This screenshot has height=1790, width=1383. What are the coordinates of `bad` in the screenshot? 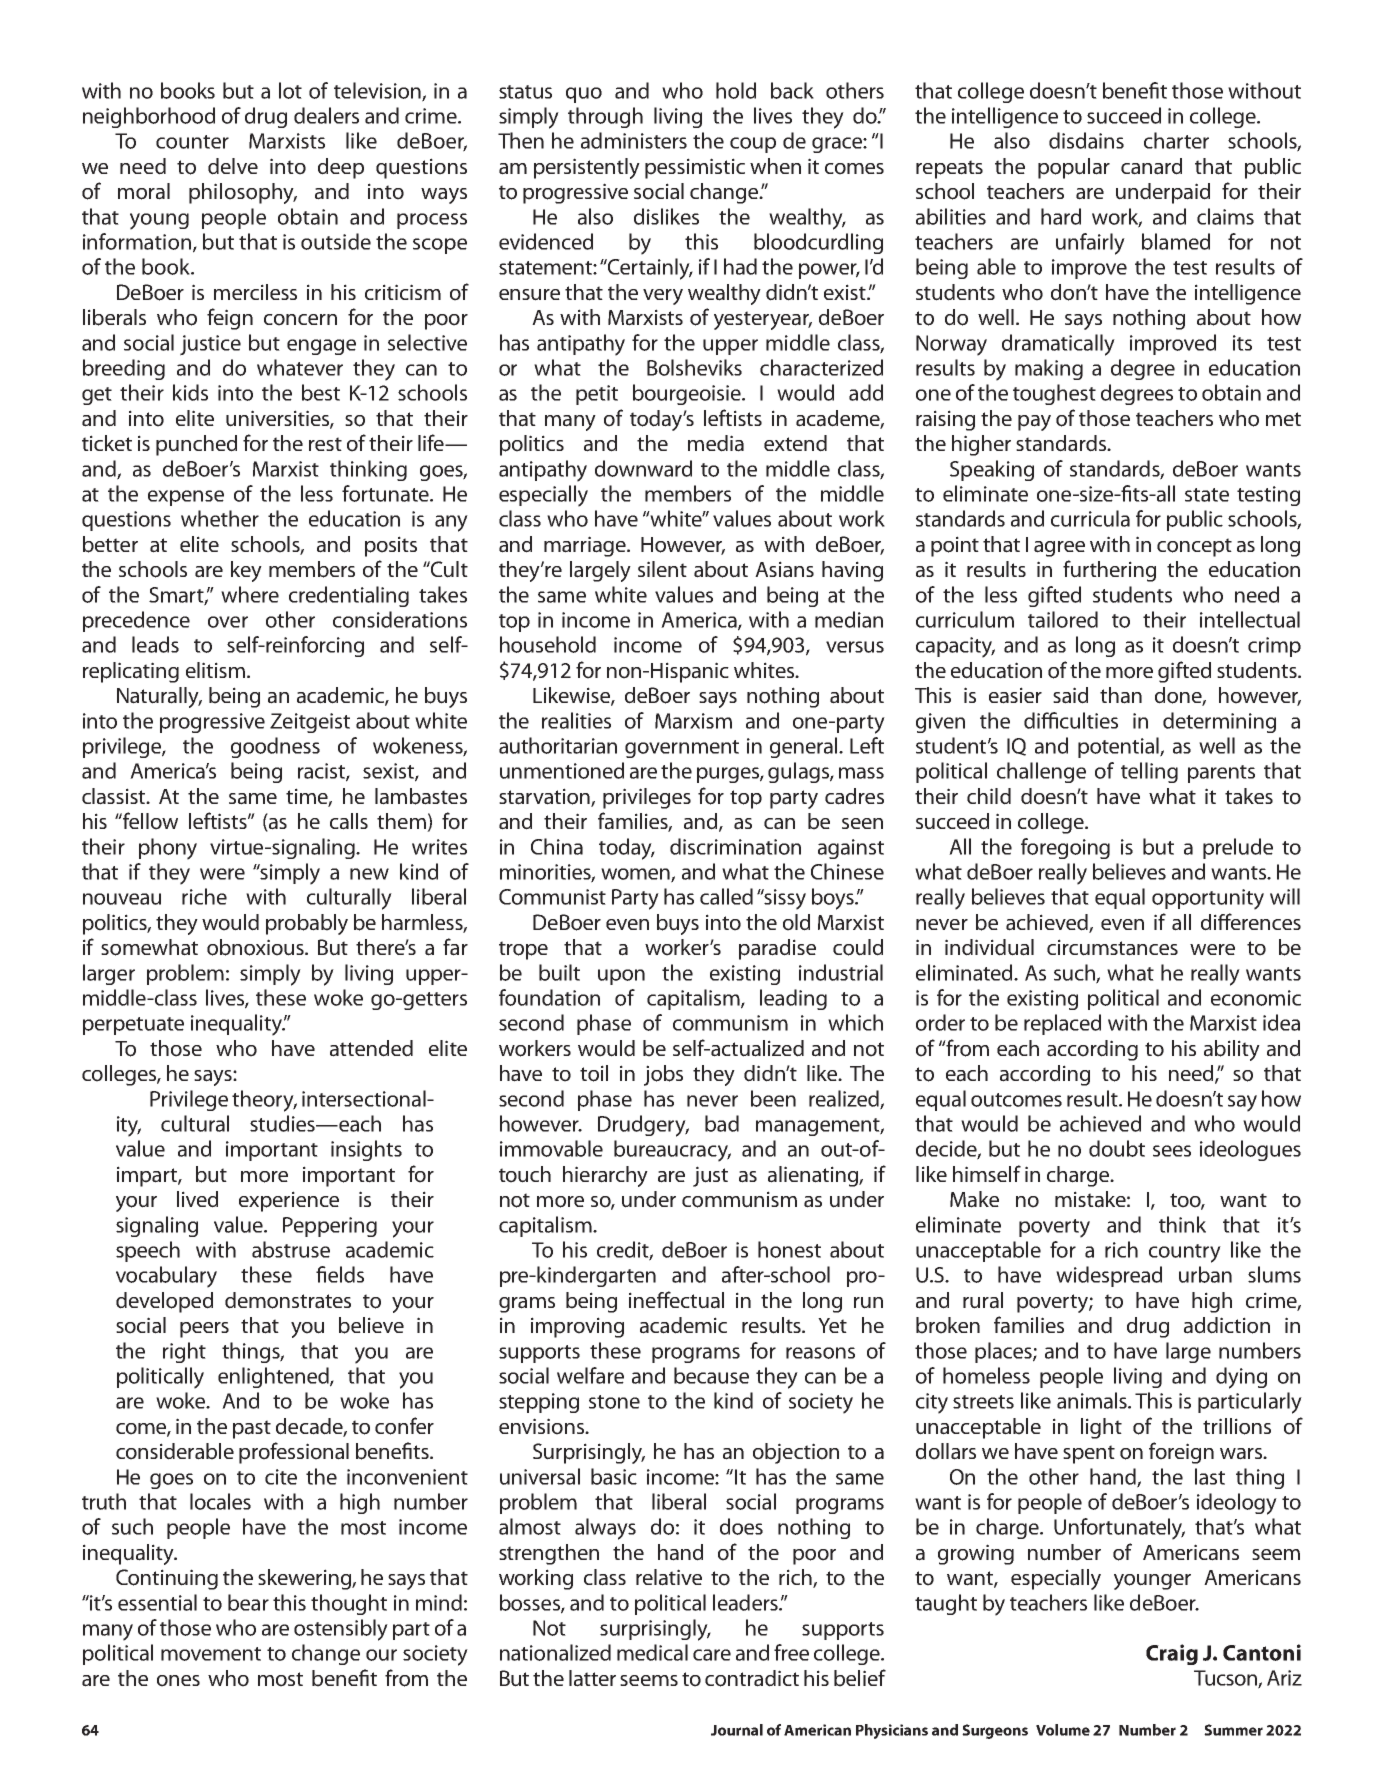 It's located at (722, 1123).
